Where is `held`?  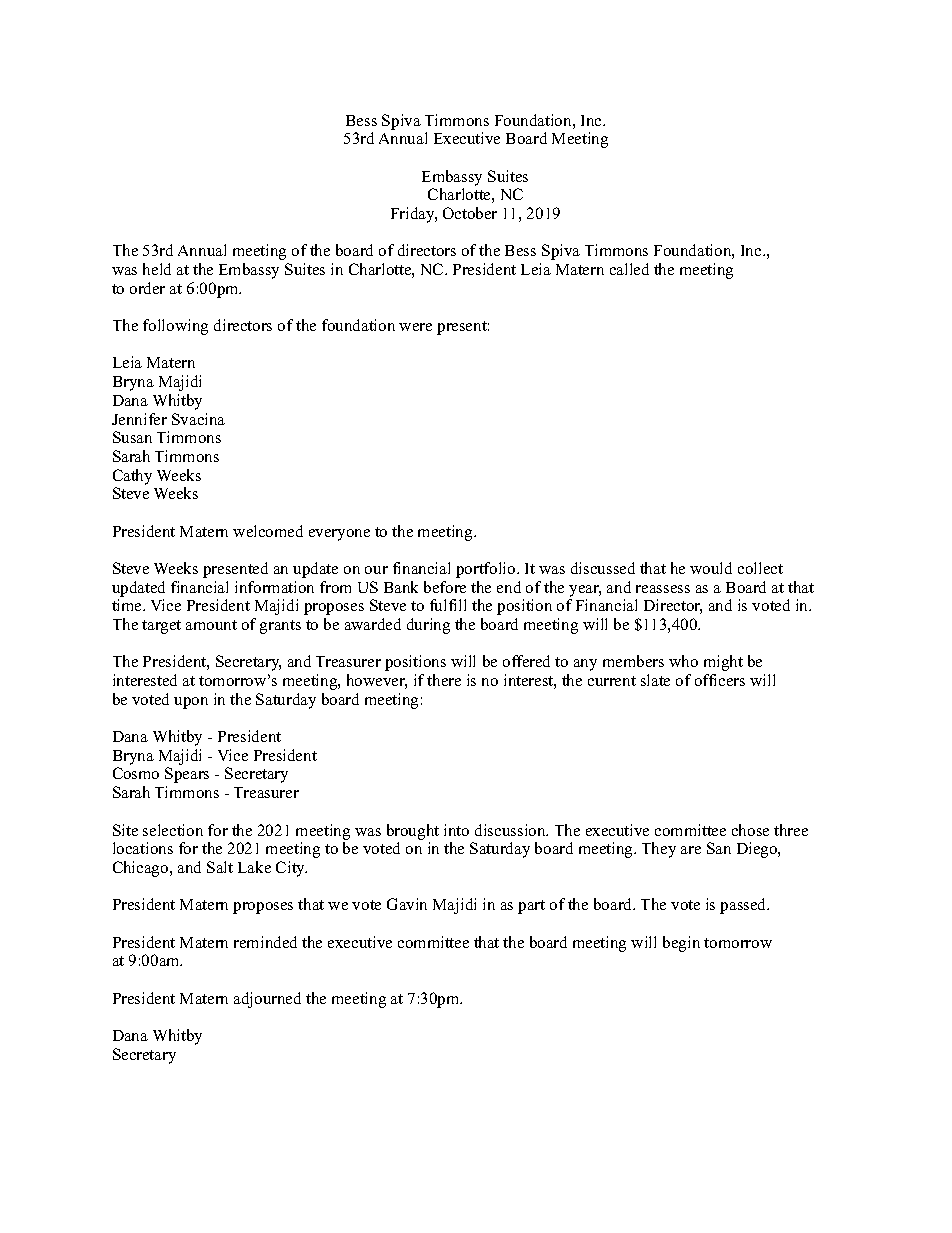
held is located at coordinates (157, 269).
